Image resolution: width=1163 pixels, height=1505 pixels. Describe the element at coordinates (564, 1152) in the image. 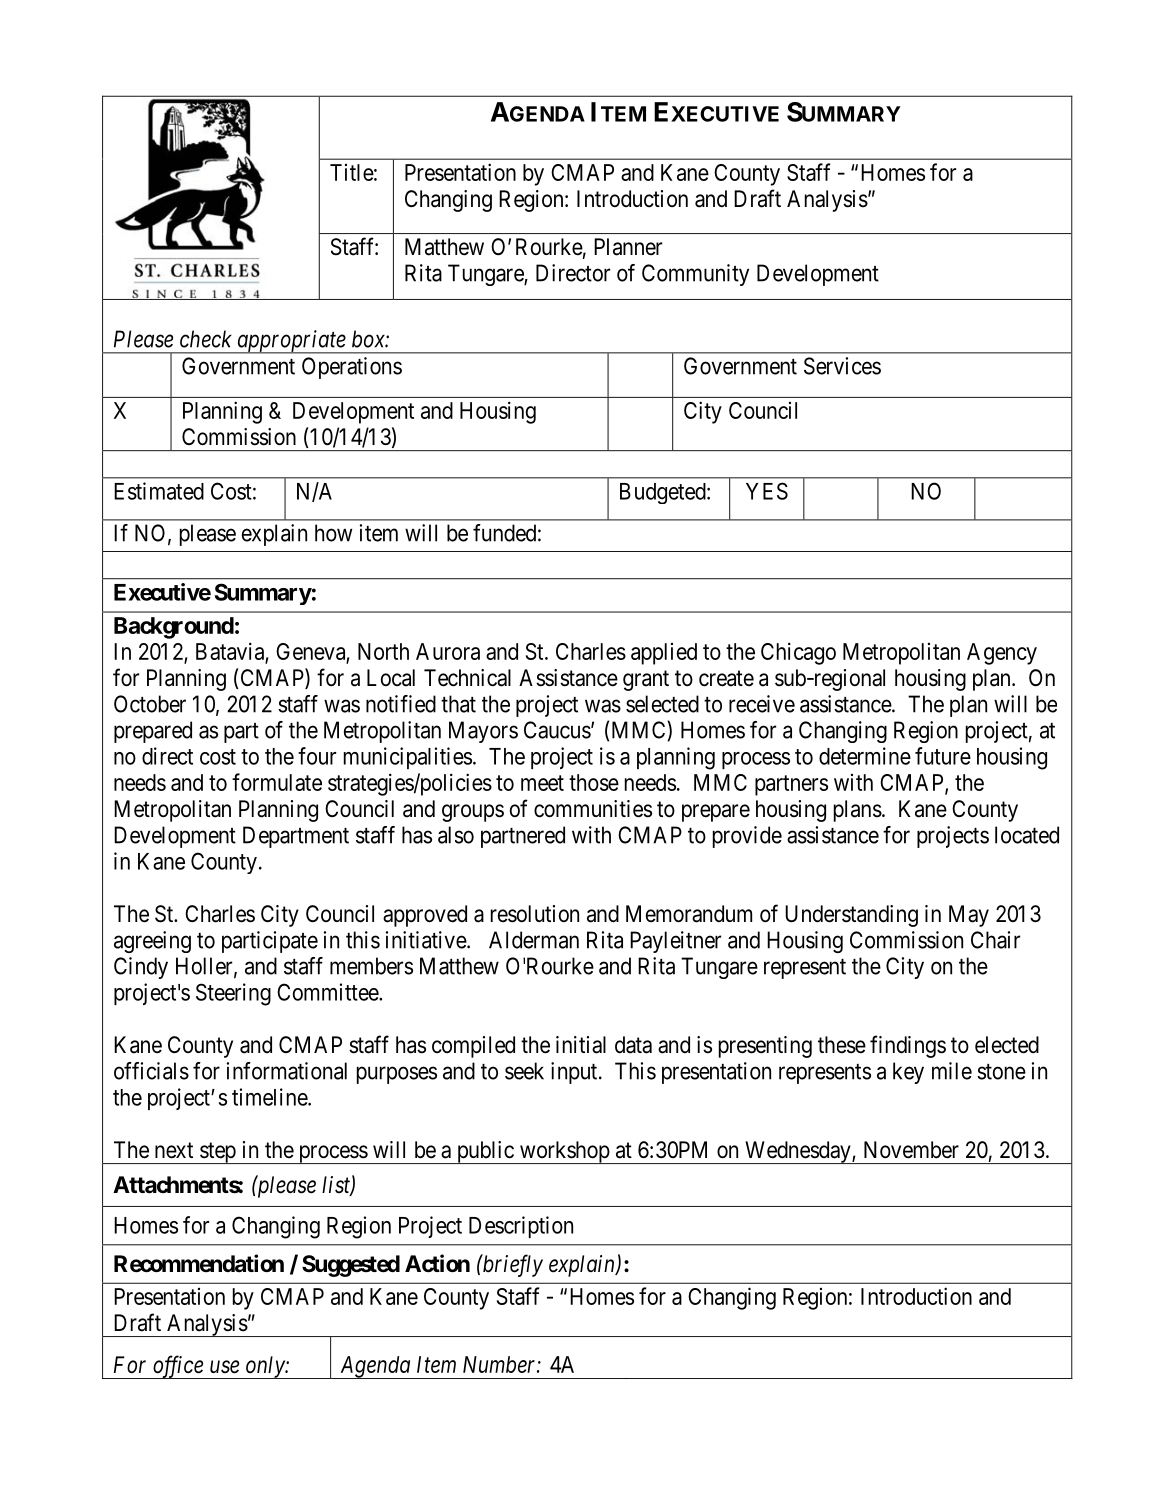

I see `workshop` at that location.
